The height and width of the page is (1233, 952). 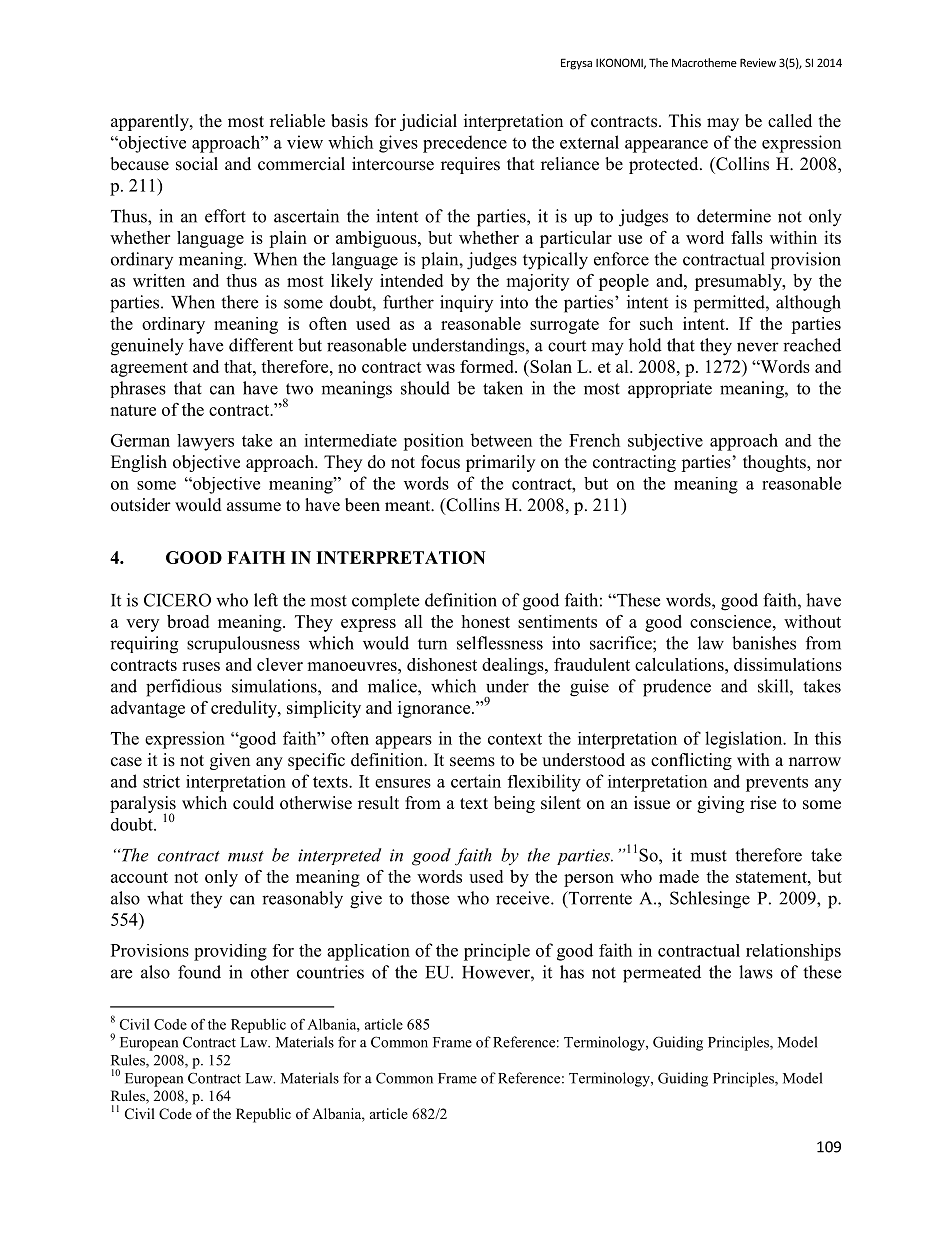 I want to click on precedence, so click(x=465, y=144).
